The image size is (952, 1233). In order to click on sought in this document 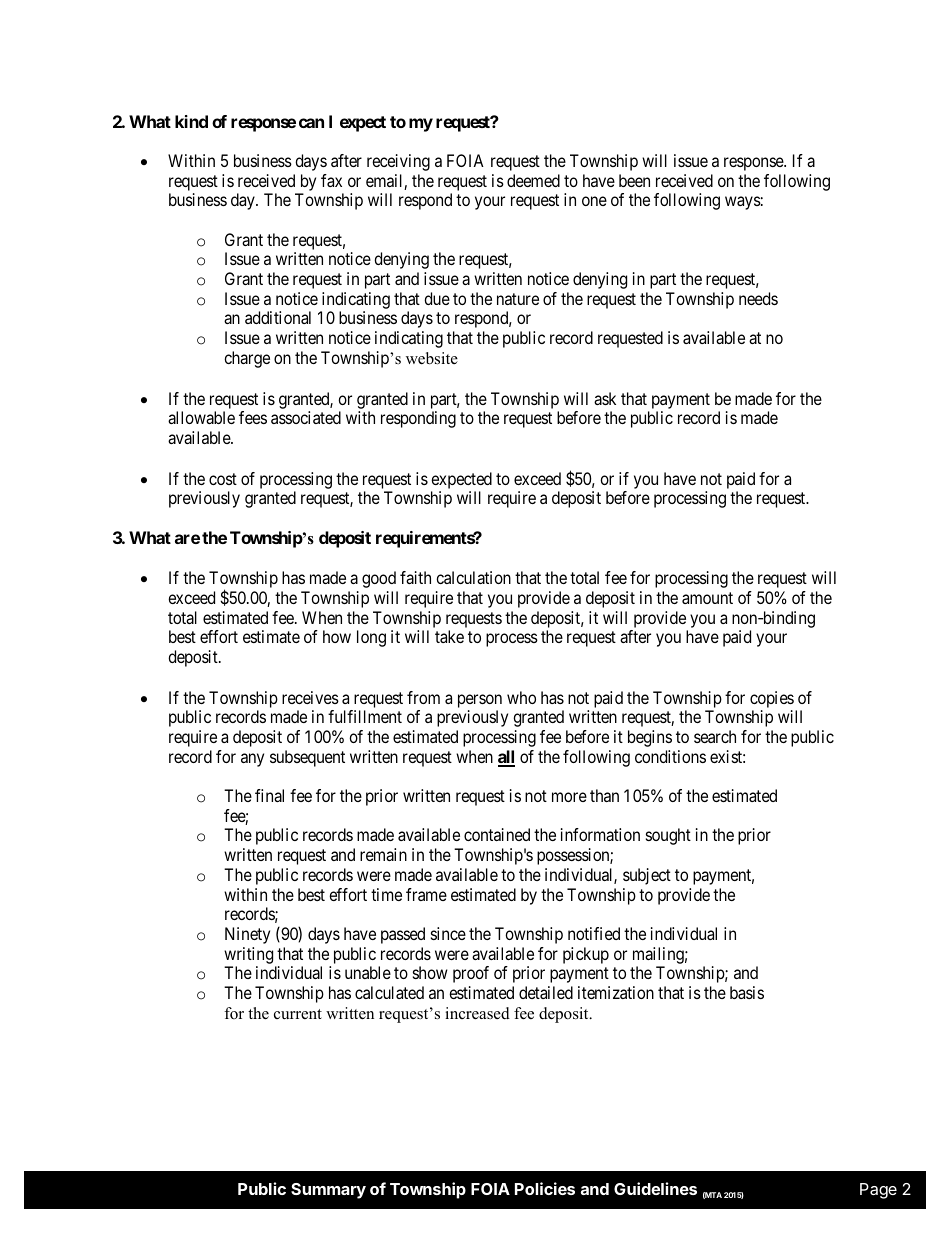, I will do `click(668, 836)`.
